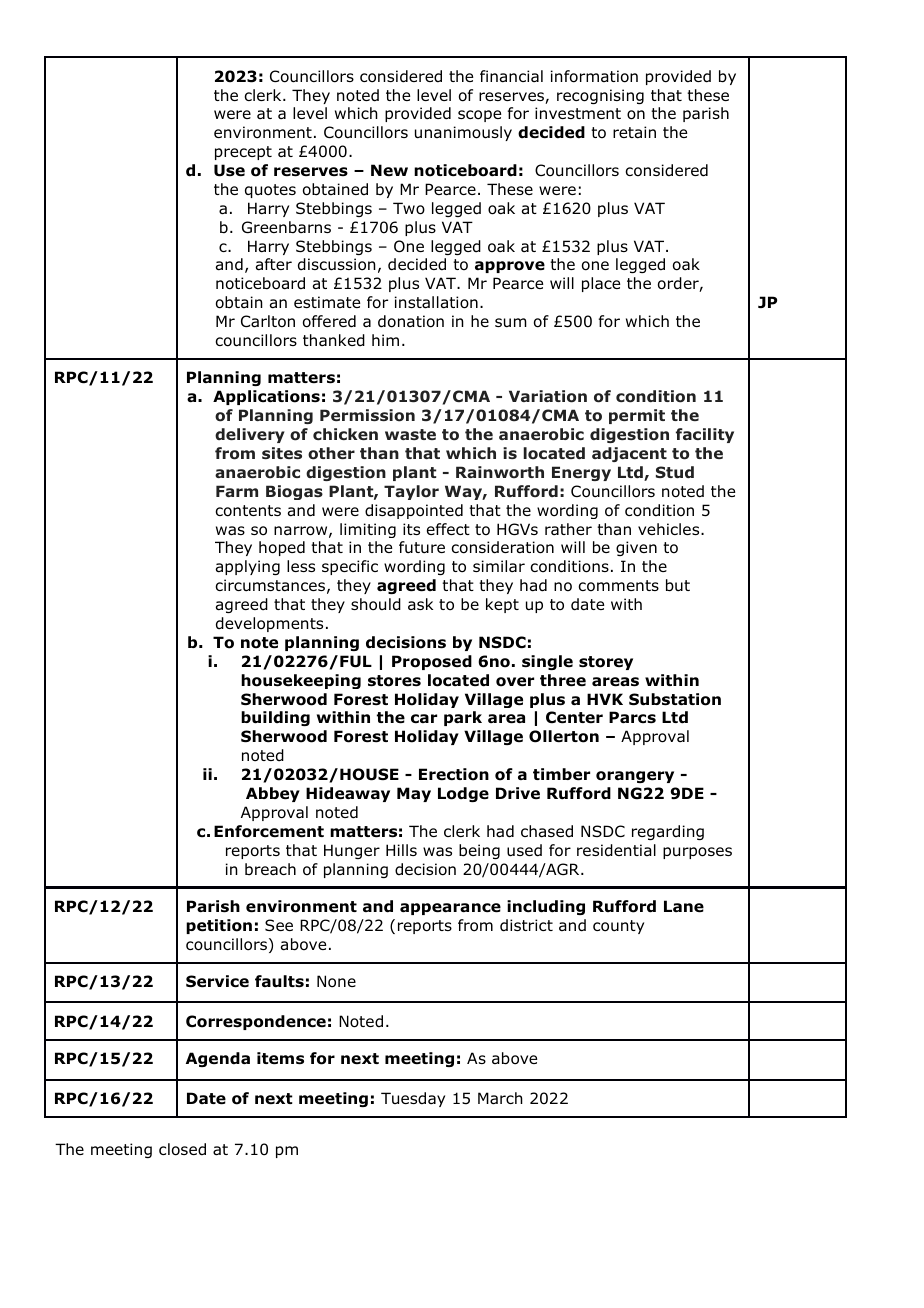 This page has height=1308, width=924. What do you see at coordinates (243, 153) in the page?
I see `precept` at bounding box center [243, 153].
